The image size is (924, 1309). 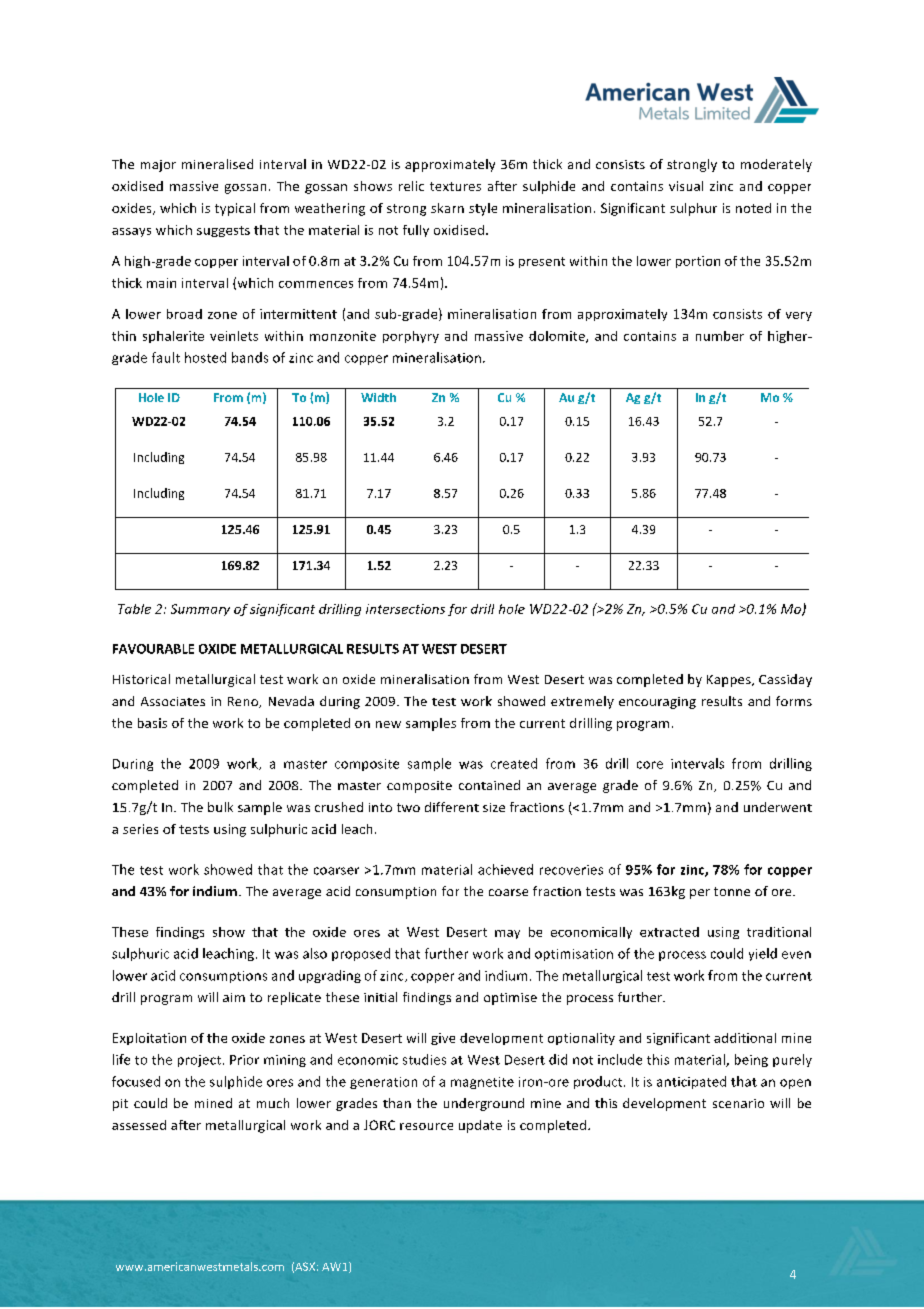 I want to click on project, so click(x=199, y=1061).
